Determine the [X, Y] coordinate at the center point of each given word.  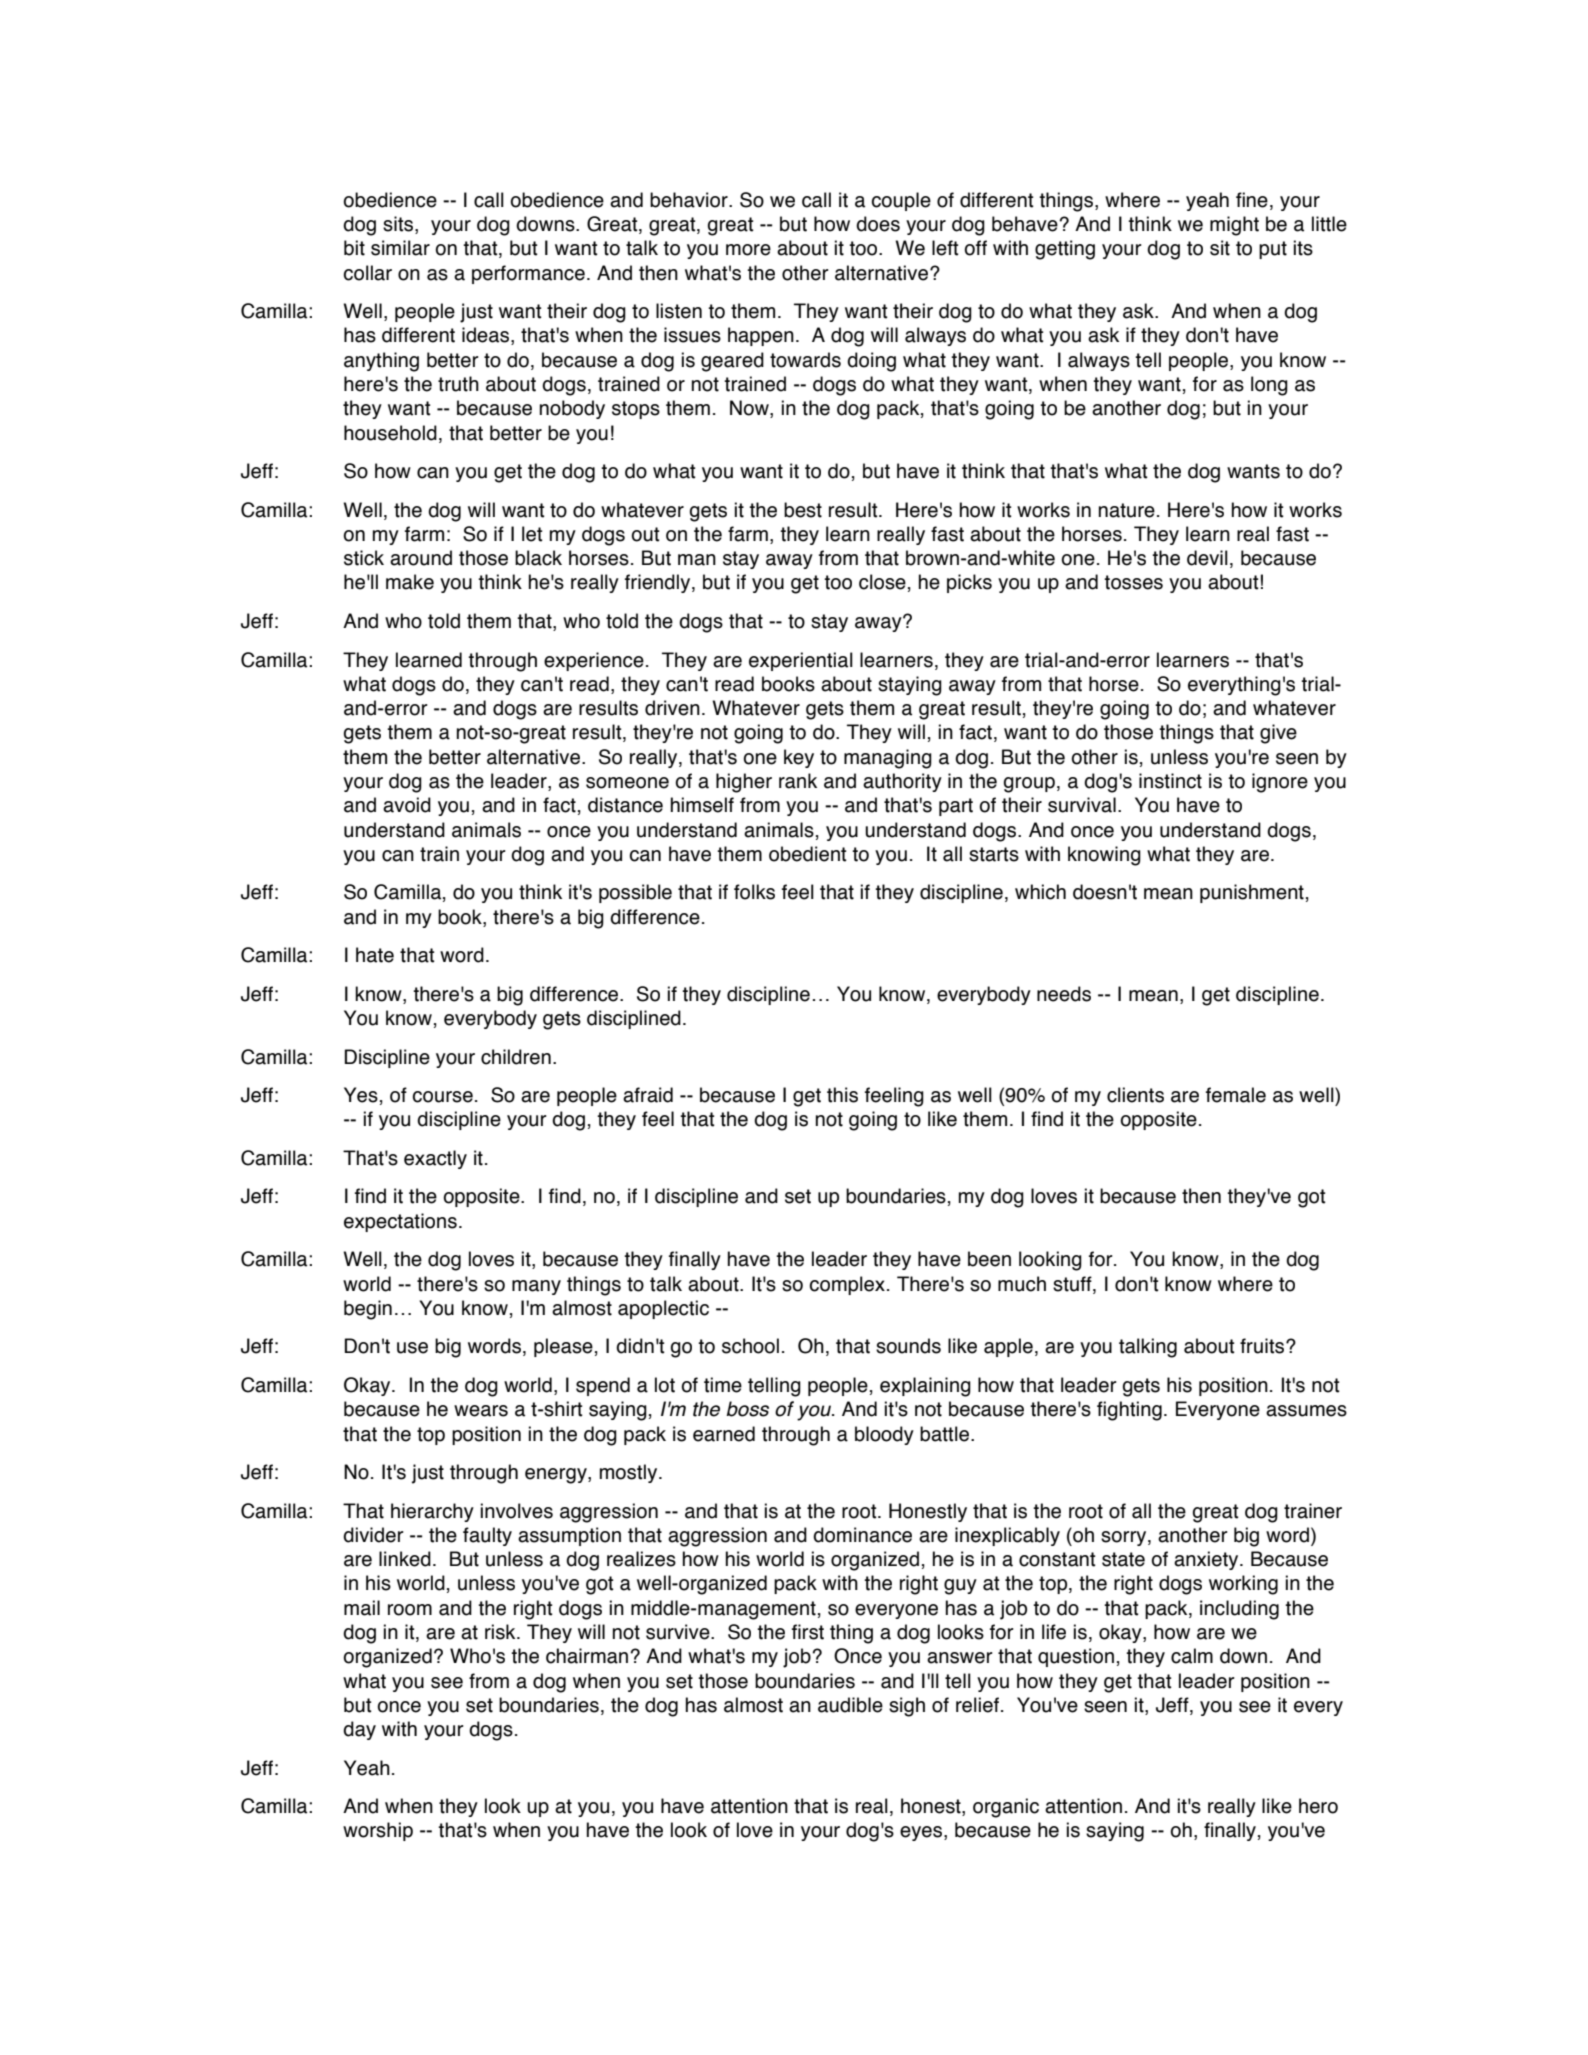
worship [378, 1831]
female [1236, 1095]
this [842, 1095]
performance [528, 274]
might [1234, 226]
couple [901, 201]
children [516, 1057]
